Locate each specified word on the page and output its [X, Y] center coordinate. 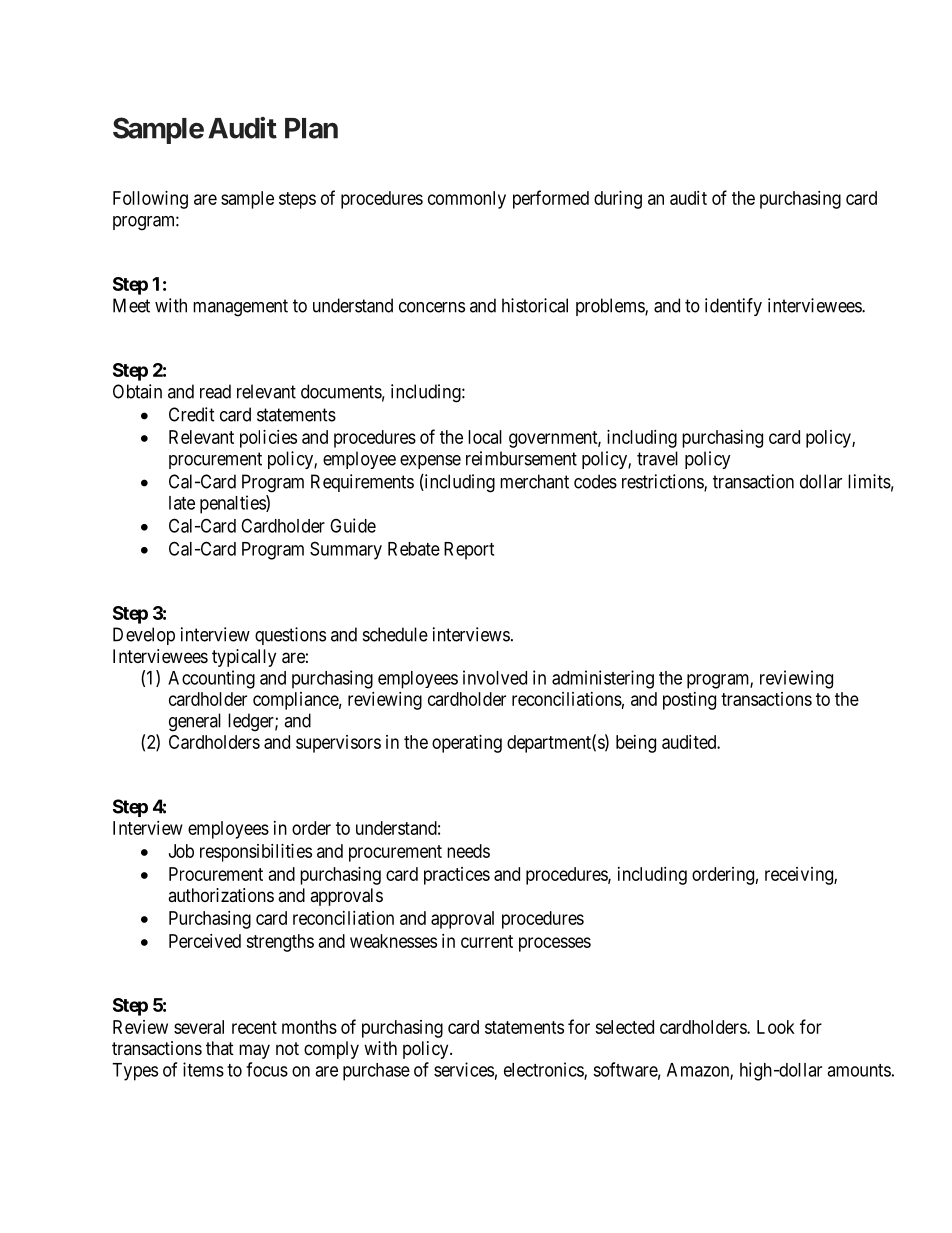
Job [181, 851]
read [215, 391]
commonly [467, 200]
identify [733, 307]
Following [150, 200]
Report [469, 551]
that [220, 1048]
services [464, 1069]
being [636, 744]
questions [290, 636]
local [485, 437]
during [618, 200]
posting [689, 701]
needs [468, 851]
